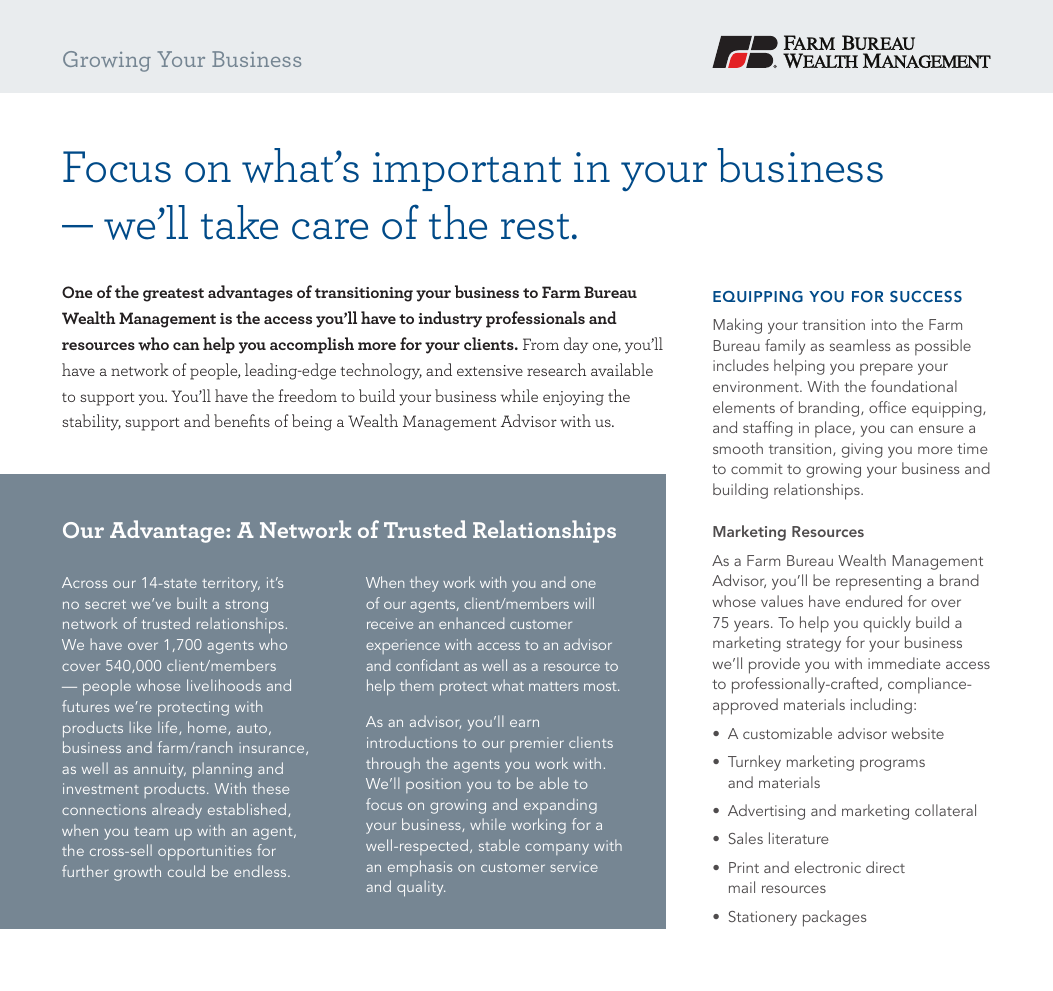  Describe the element at coordinates (574, 866) in the screenshot. I see `service` at that location.
